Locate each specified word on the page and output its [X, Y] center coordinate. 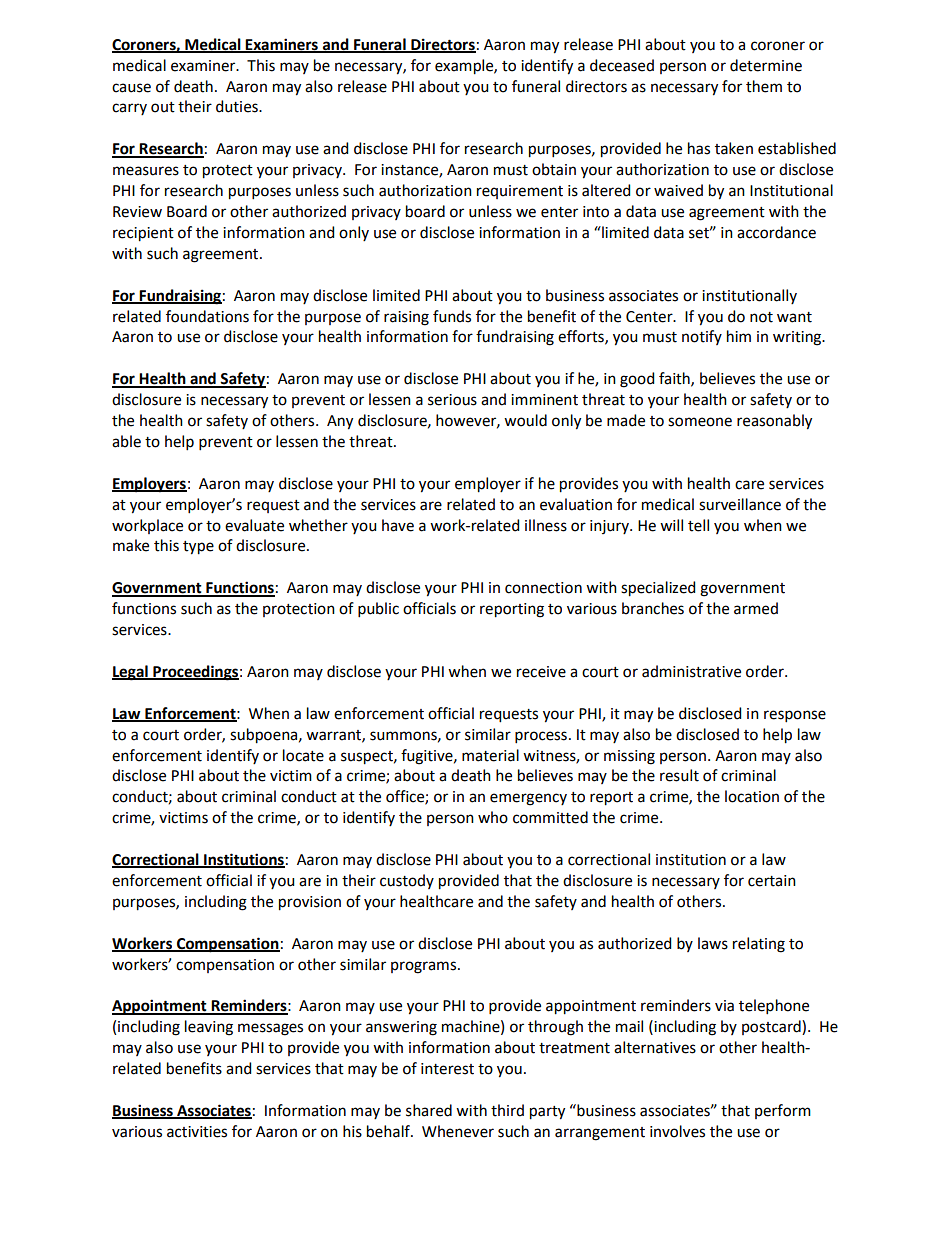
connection [543, 588]
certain [772, 881]
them [764, 86]
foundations [207, 316]
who [493, 817]
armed [756, 608]
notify [702, 337]
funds [452, 316]
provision [310, 903]
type [198, 548]
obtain [554, 169]
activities [197, 1132]
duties [238, 106]
